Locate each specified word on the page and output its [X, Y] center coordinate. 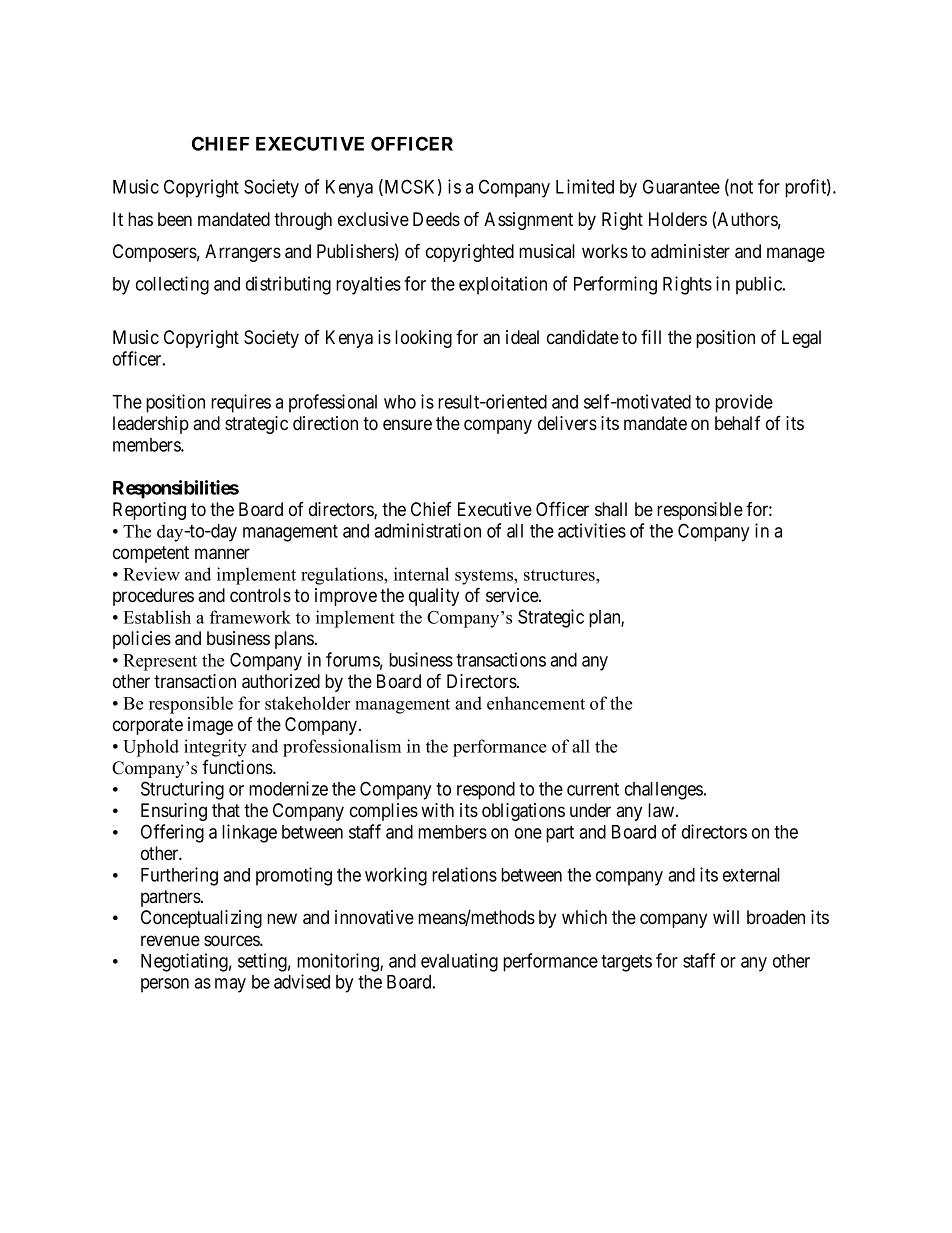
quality [434, 597]
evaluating [459, 962]
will [726, 917]
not [740, 188]
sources [232, 941]
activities [592, 530]
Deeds [436, 219]
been [175, 219]
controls [260, 595]
